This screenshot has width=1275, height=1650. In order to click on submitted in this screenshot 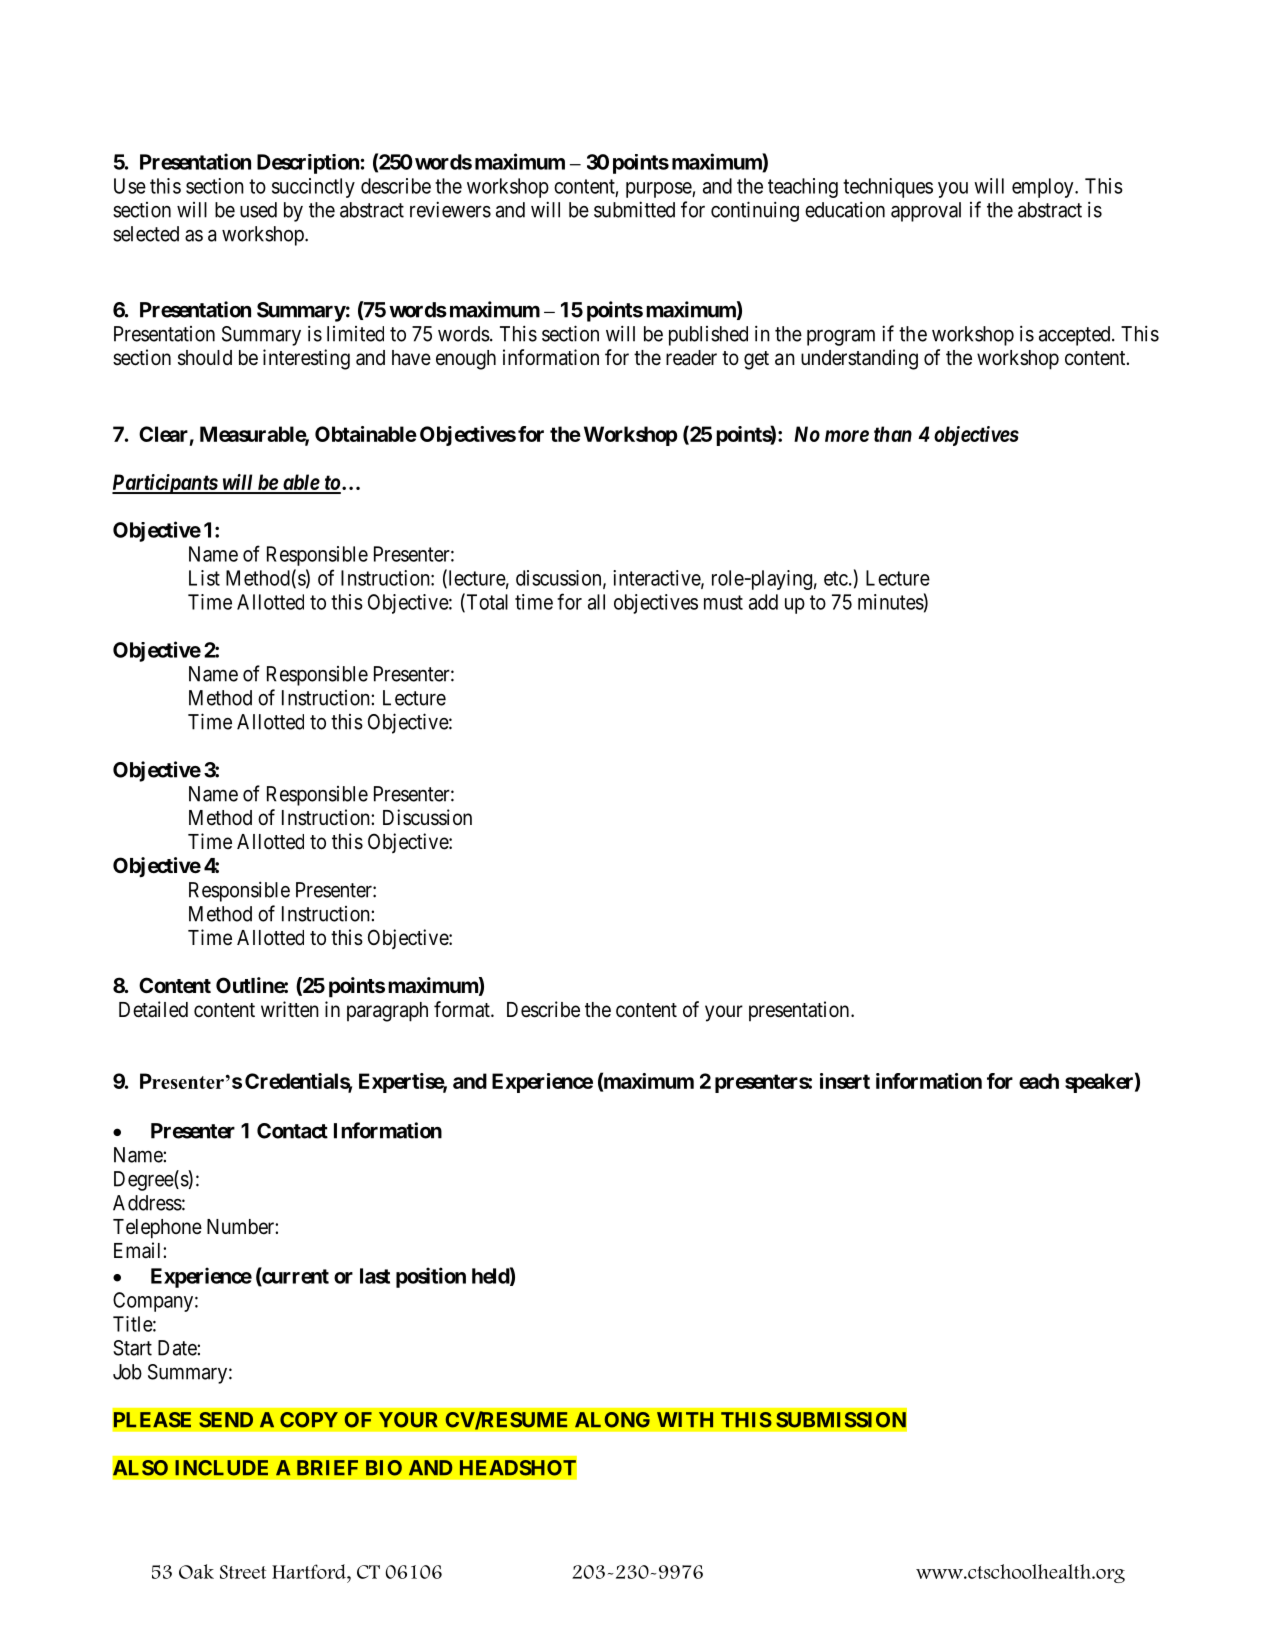, I will do `click(634, 209)`.
